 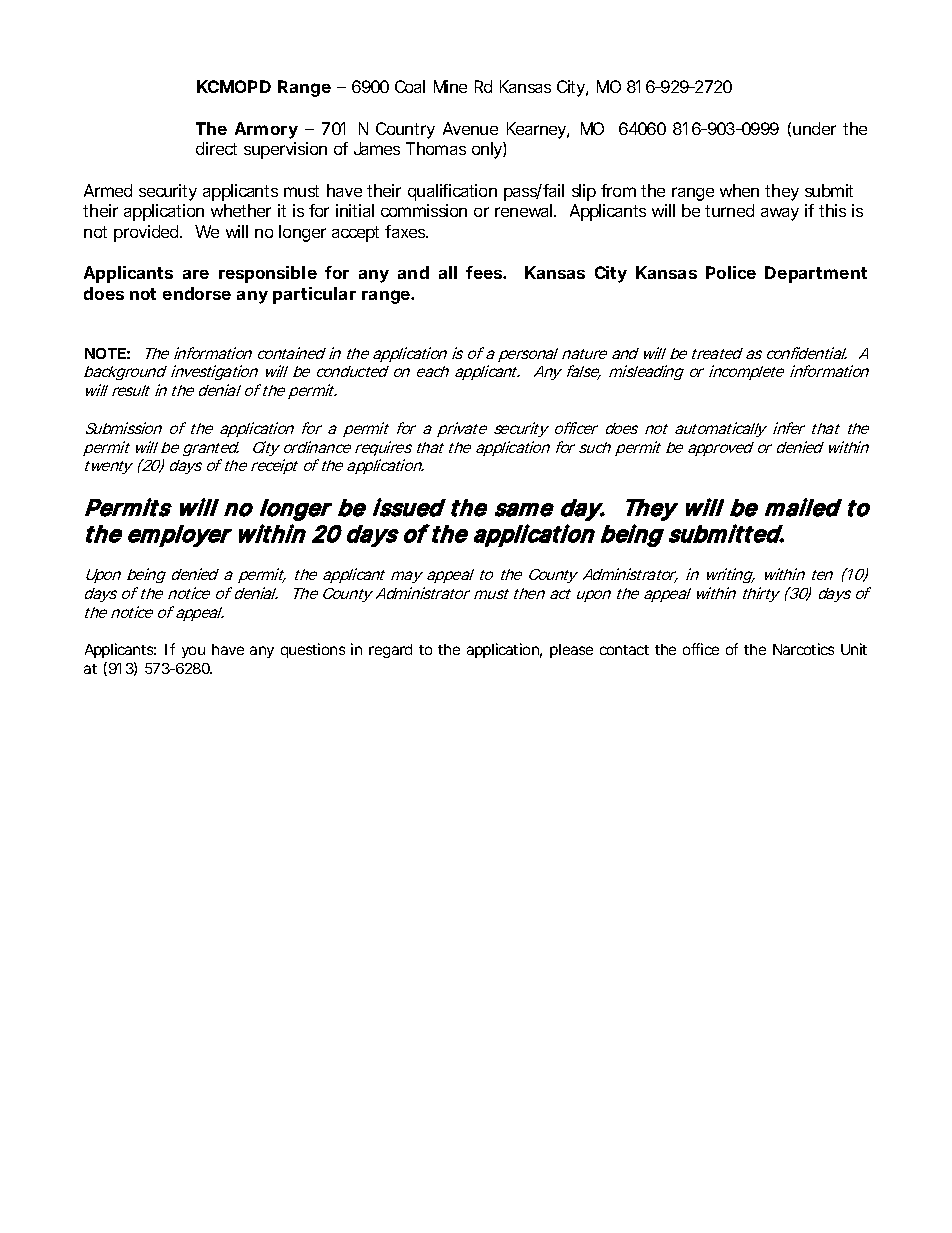 I want to click on particular, so click(x=314, y=295).
